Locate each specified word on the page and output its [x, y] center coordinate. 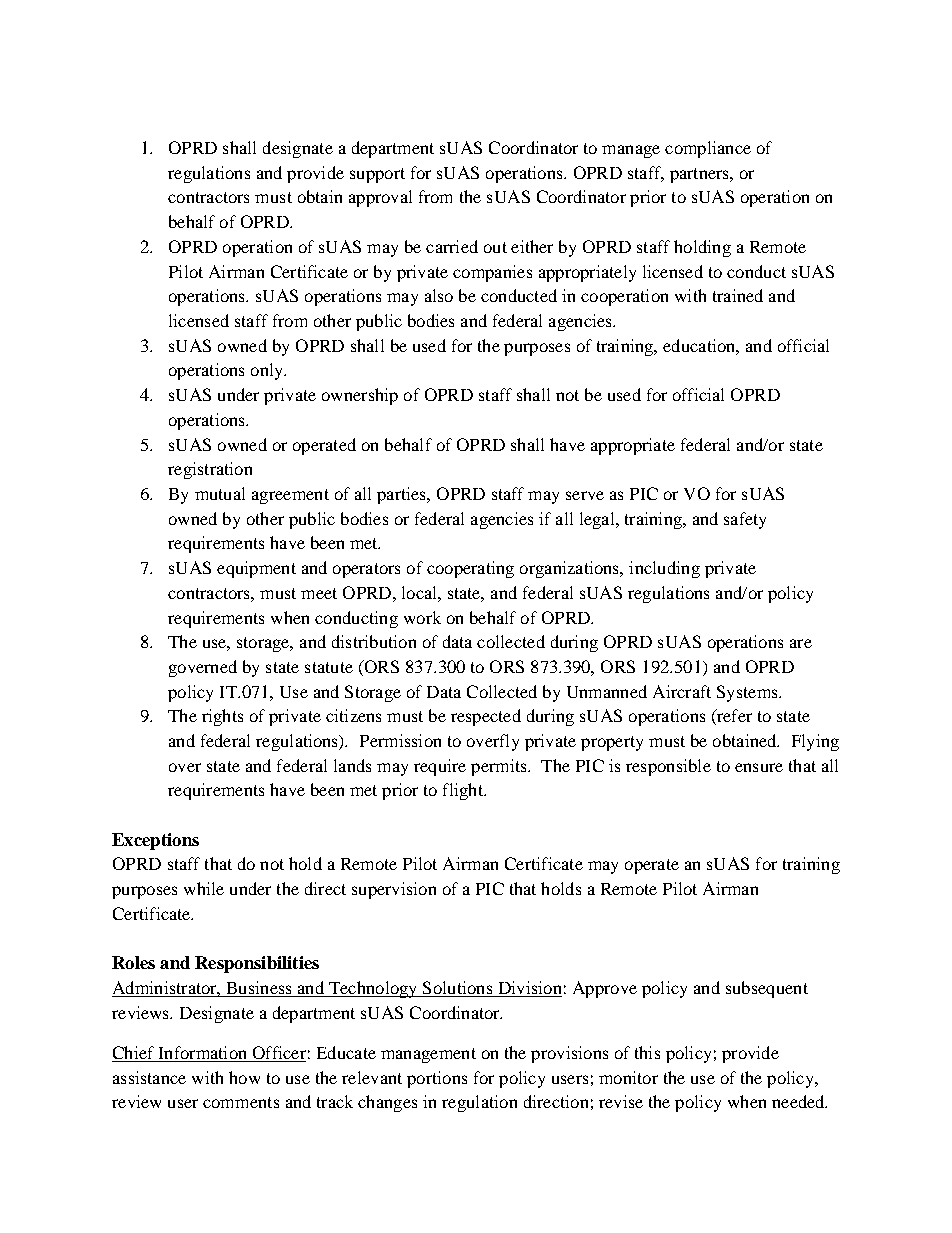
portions [437, 1079]
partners [700, 175]
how [244, 1077]
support [377, 175]
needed [799, 1101]
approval [380, 198]
